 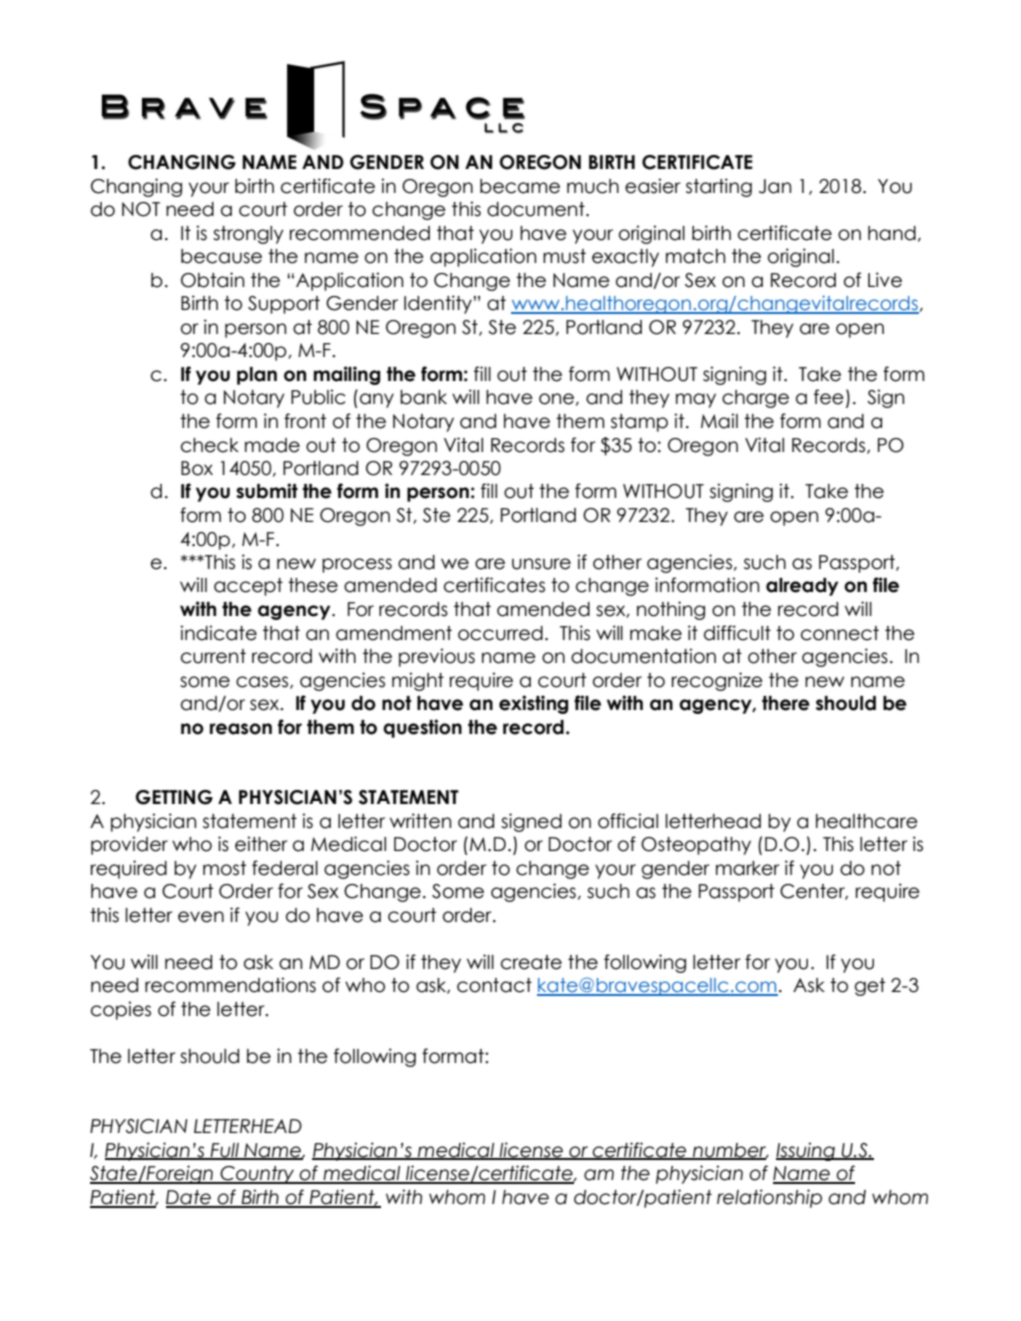 I want to click on strongly, so click(x=248, y=235).
